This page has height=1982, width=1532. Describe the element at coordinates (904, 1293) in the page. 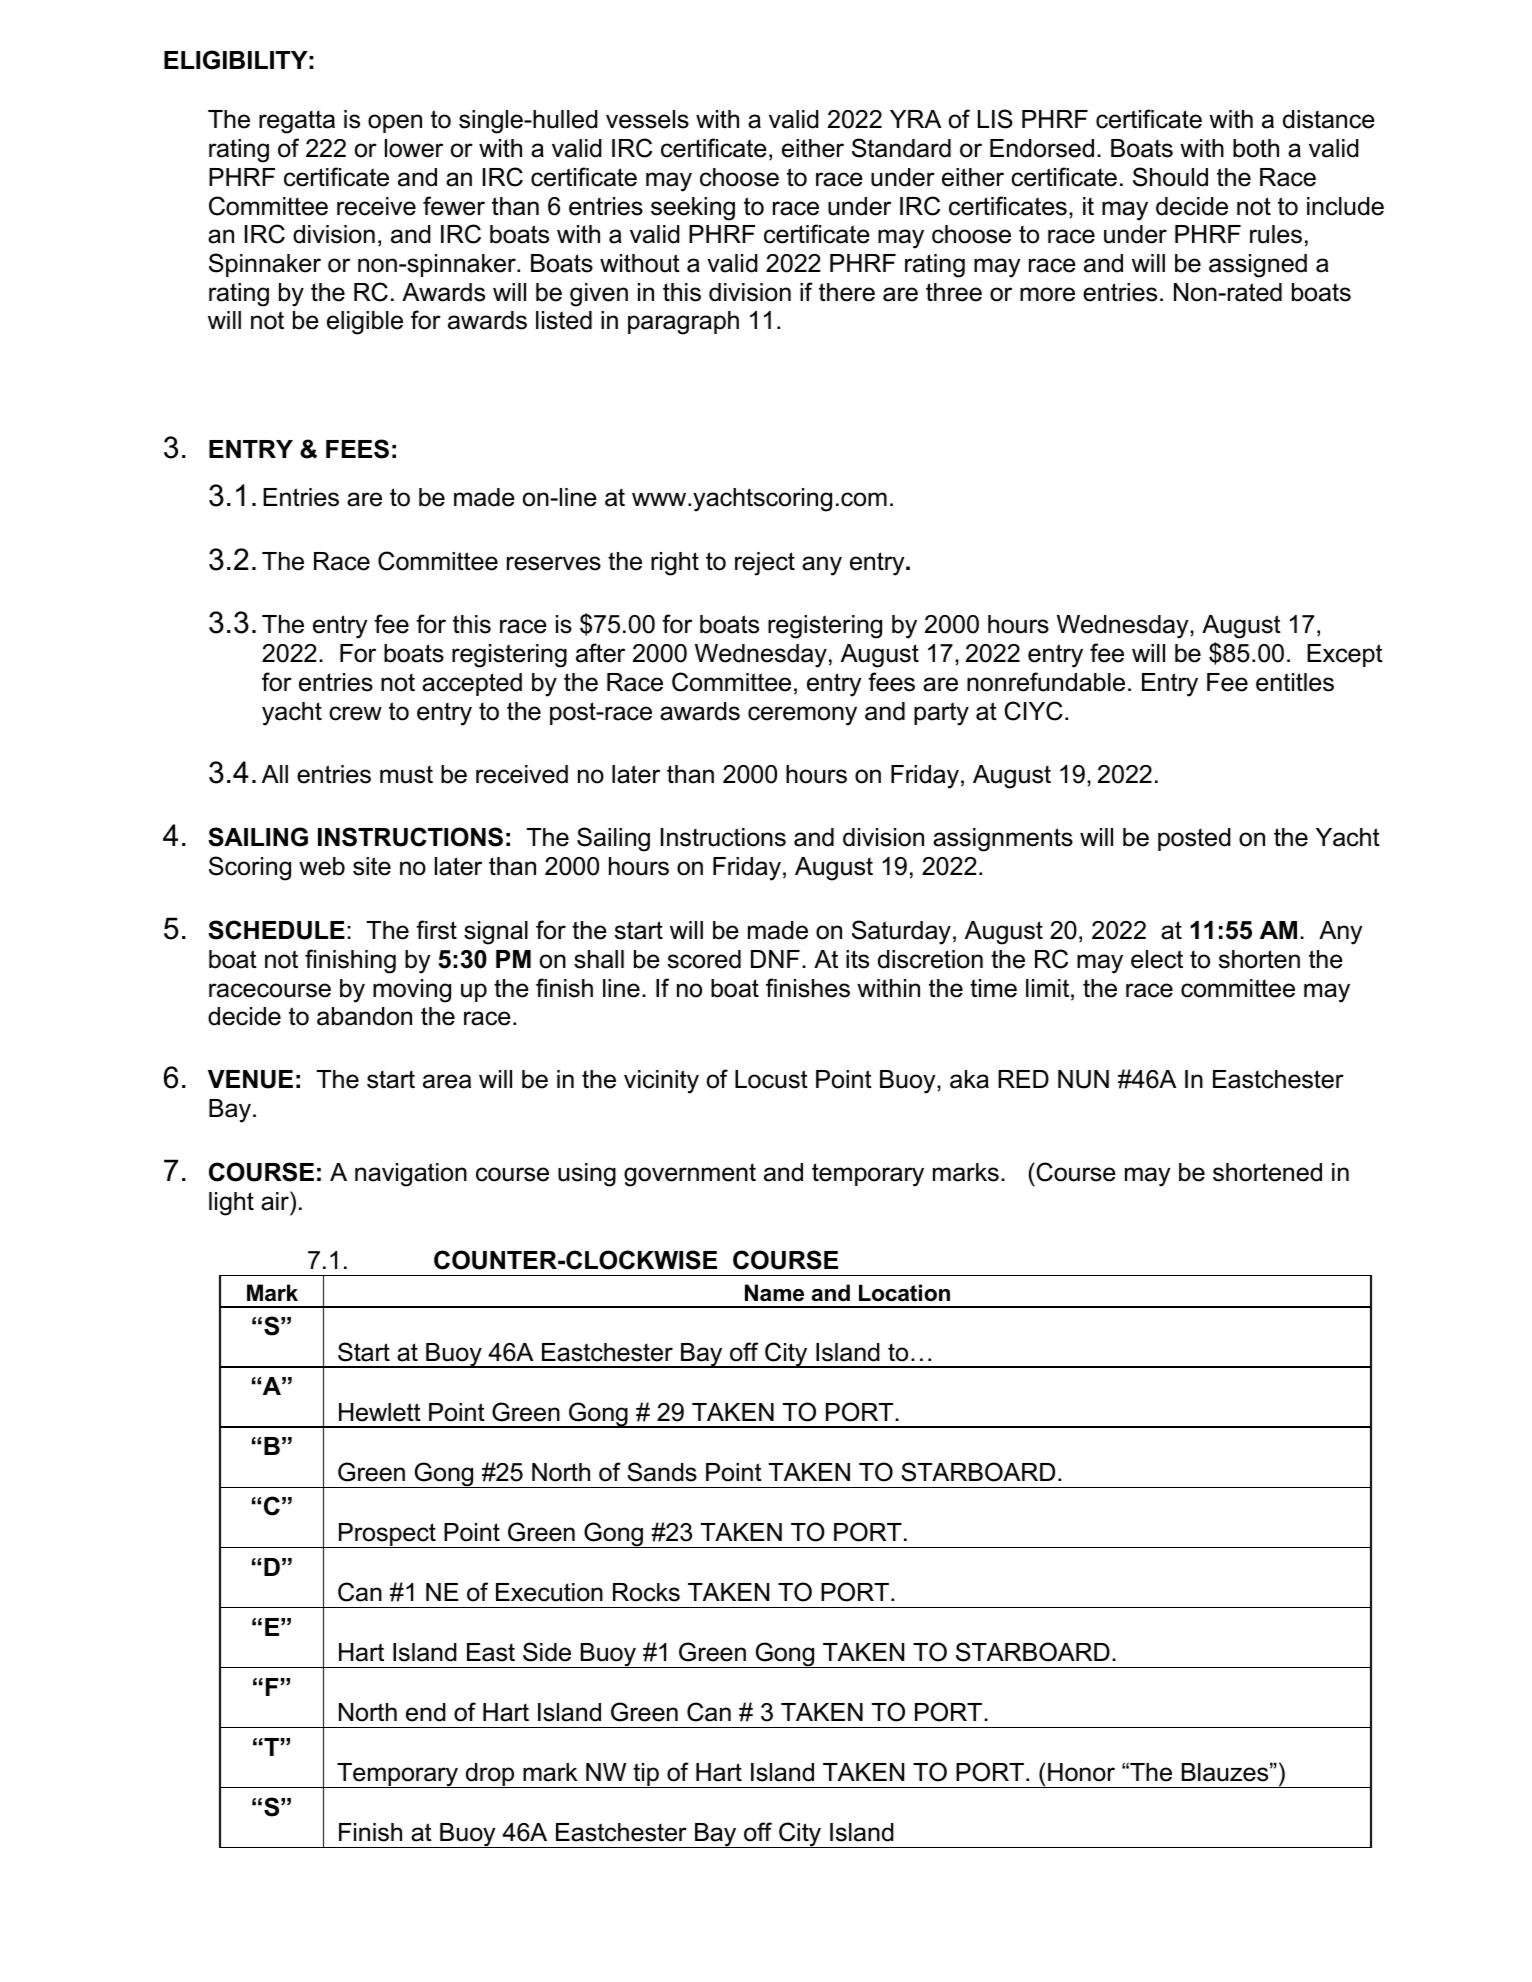

I see `Location` at that location.
